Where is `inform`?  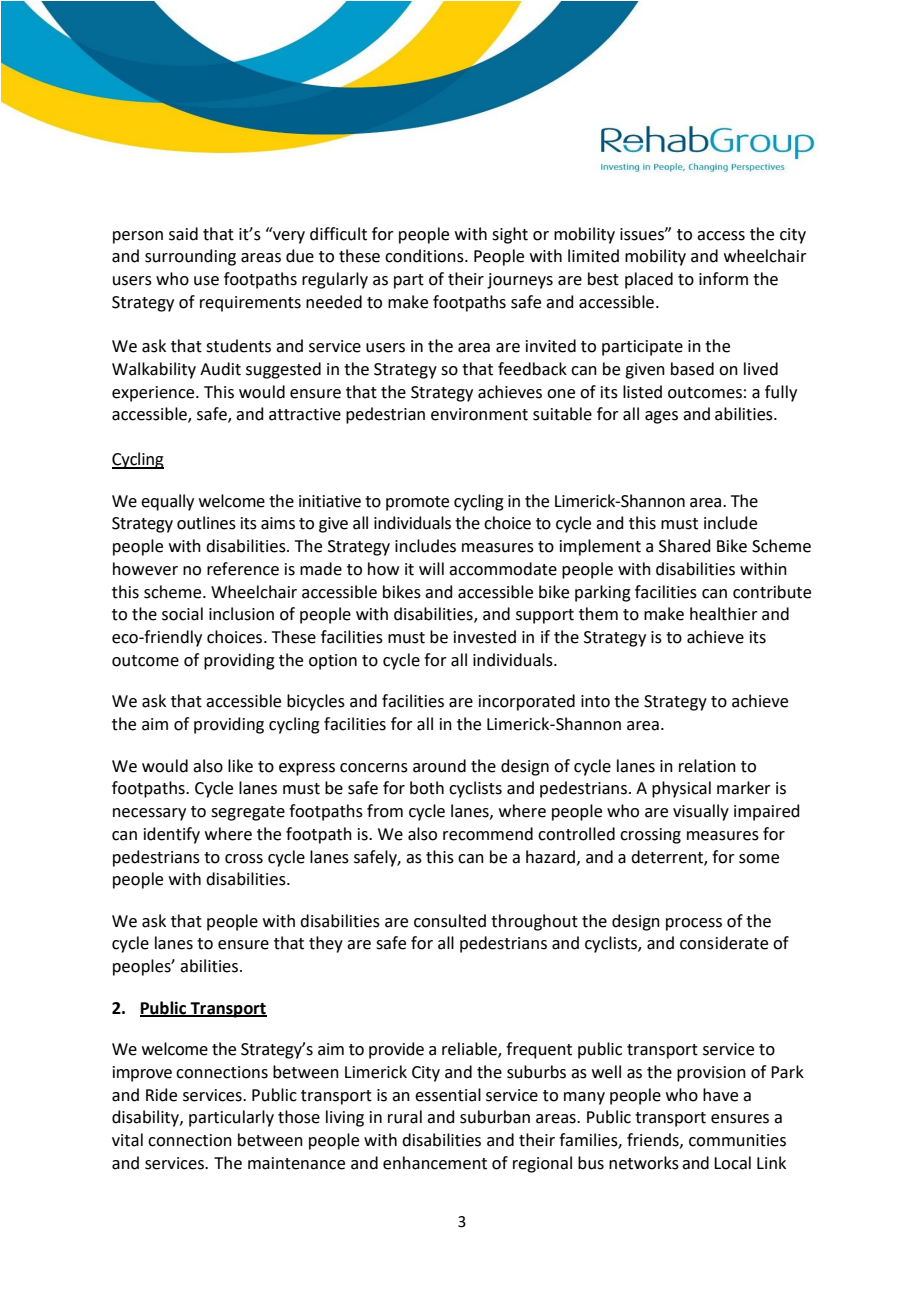
inform is located at coordinates (723, 279).
